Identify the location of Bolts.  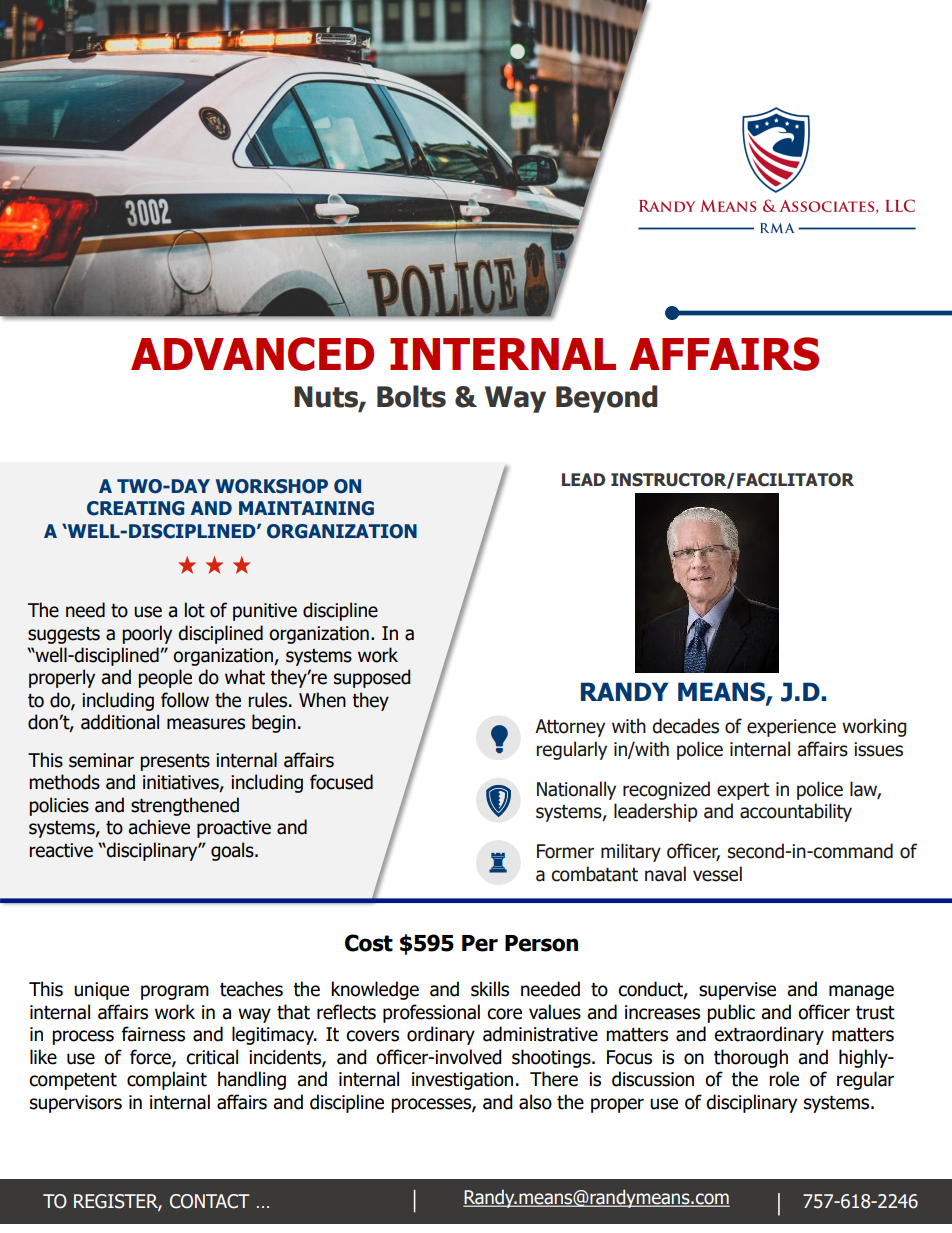
(411, 396).
